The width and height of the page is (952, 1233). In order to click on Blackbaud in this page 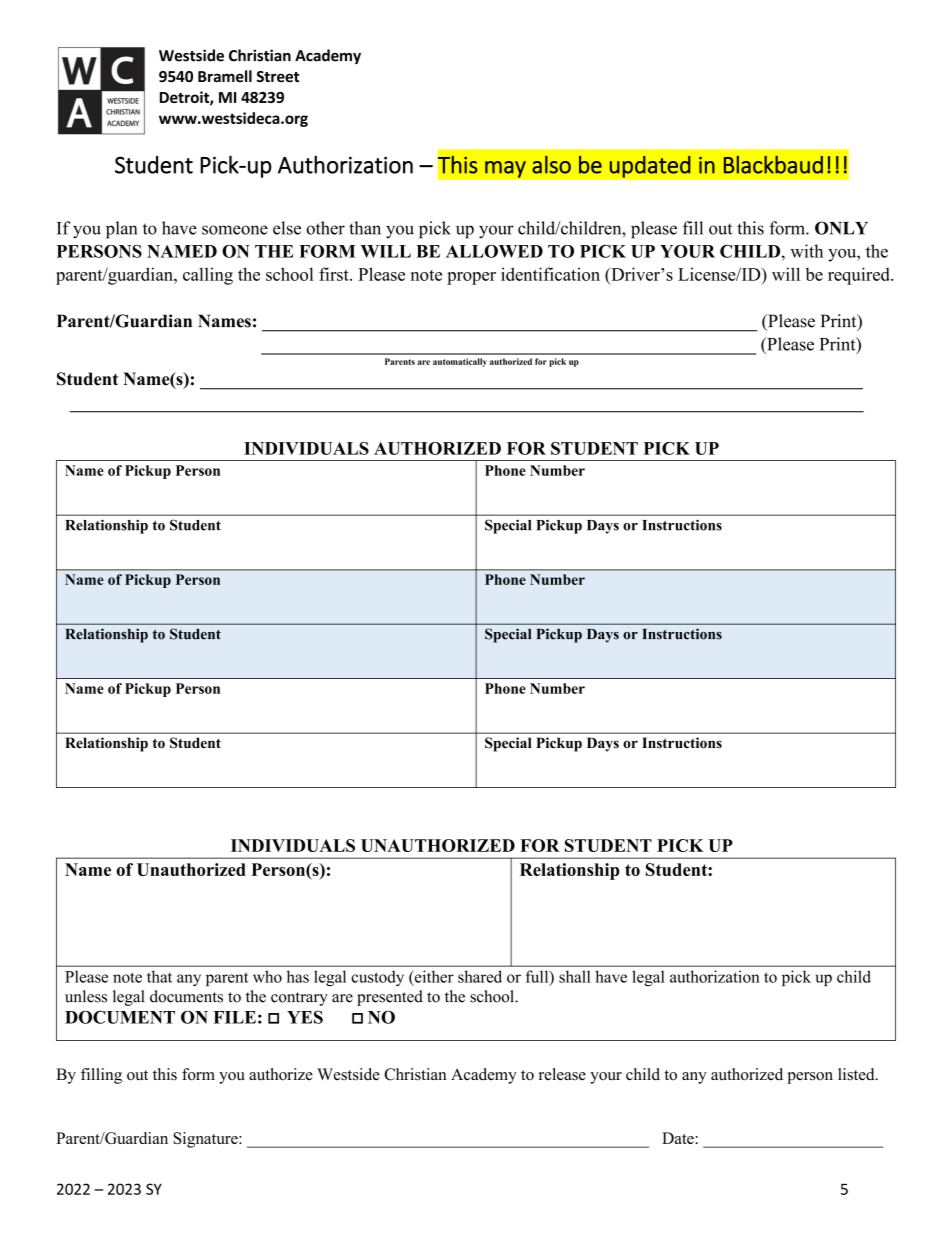, I will do `click(773, 165)`.
